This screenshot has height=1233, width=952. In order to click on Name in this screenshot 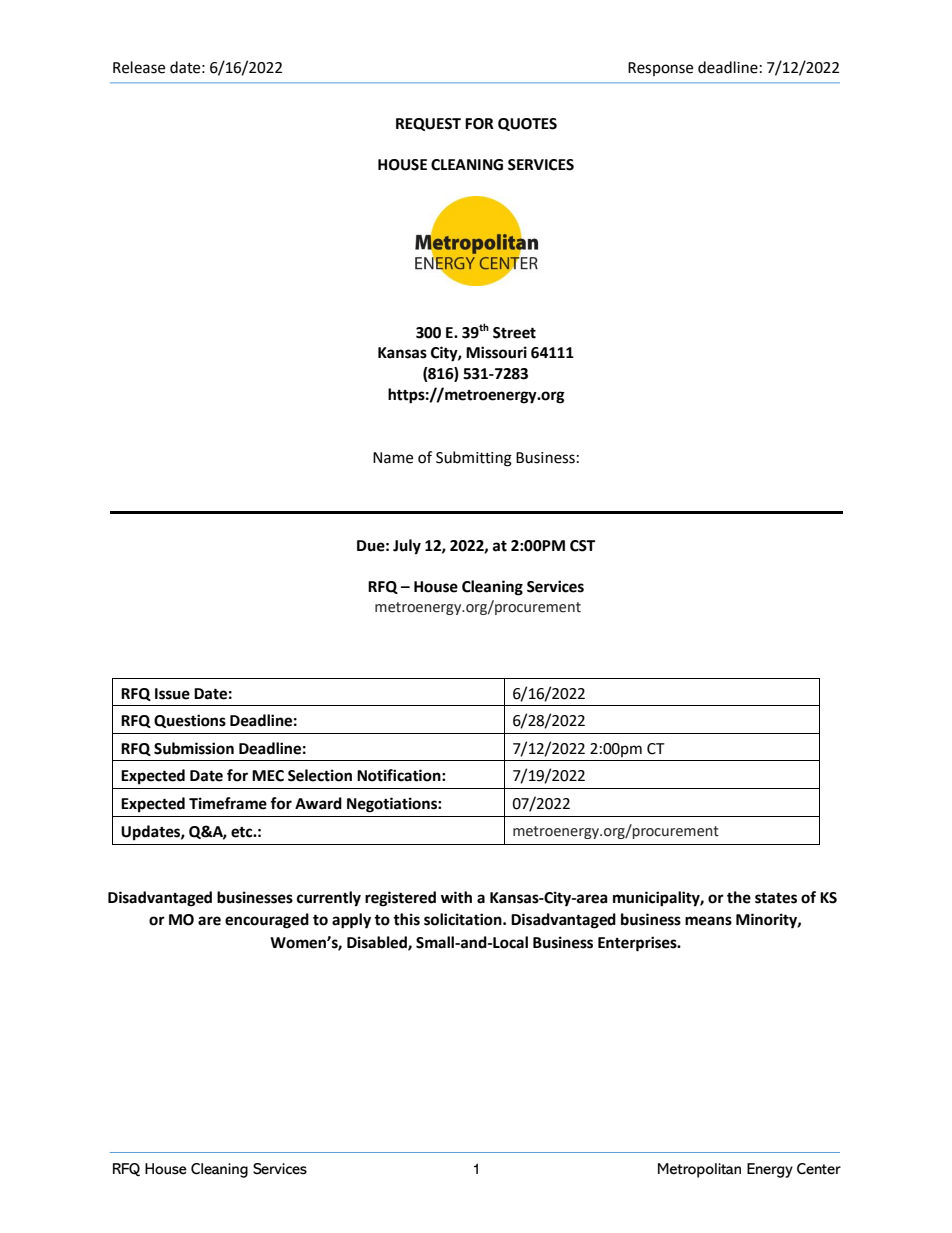, I will do `click(393, 458)`.
